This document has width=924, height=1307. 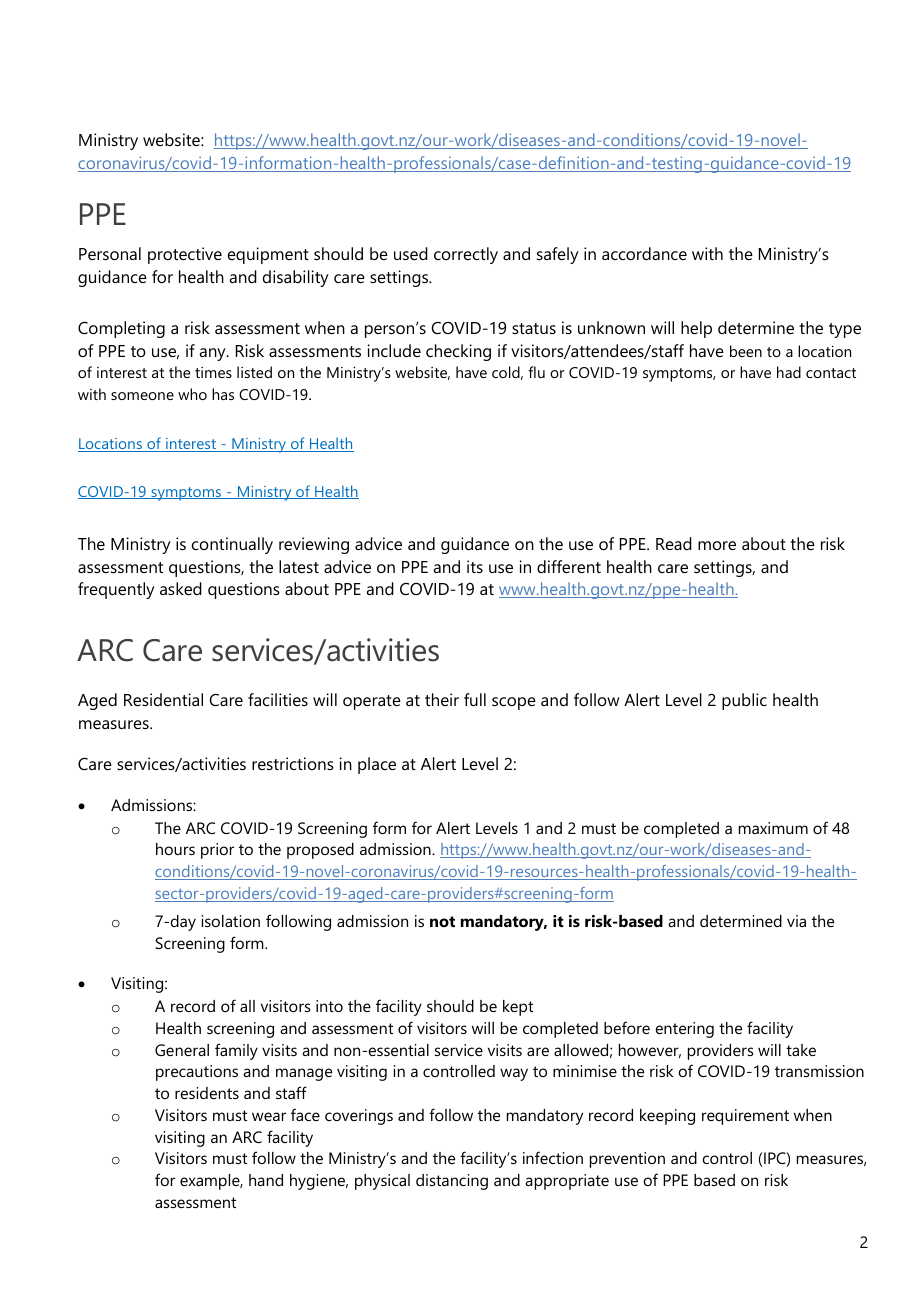 I want to click on protective, so click(x=185, y=255).
